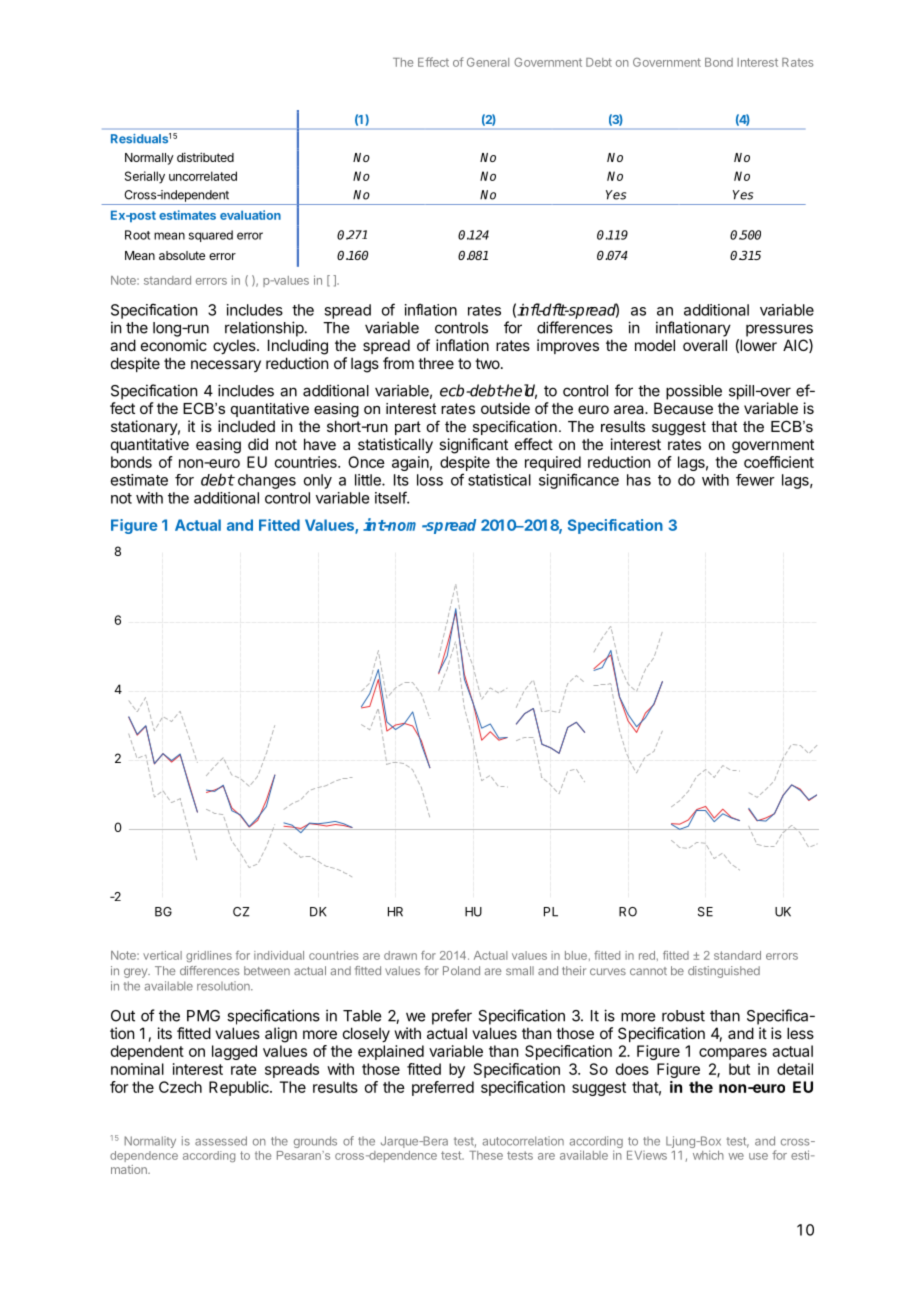 Image resolution: width=924 pixels, height=1308 pixels. I want to click on Poland, so click(461, 970).
